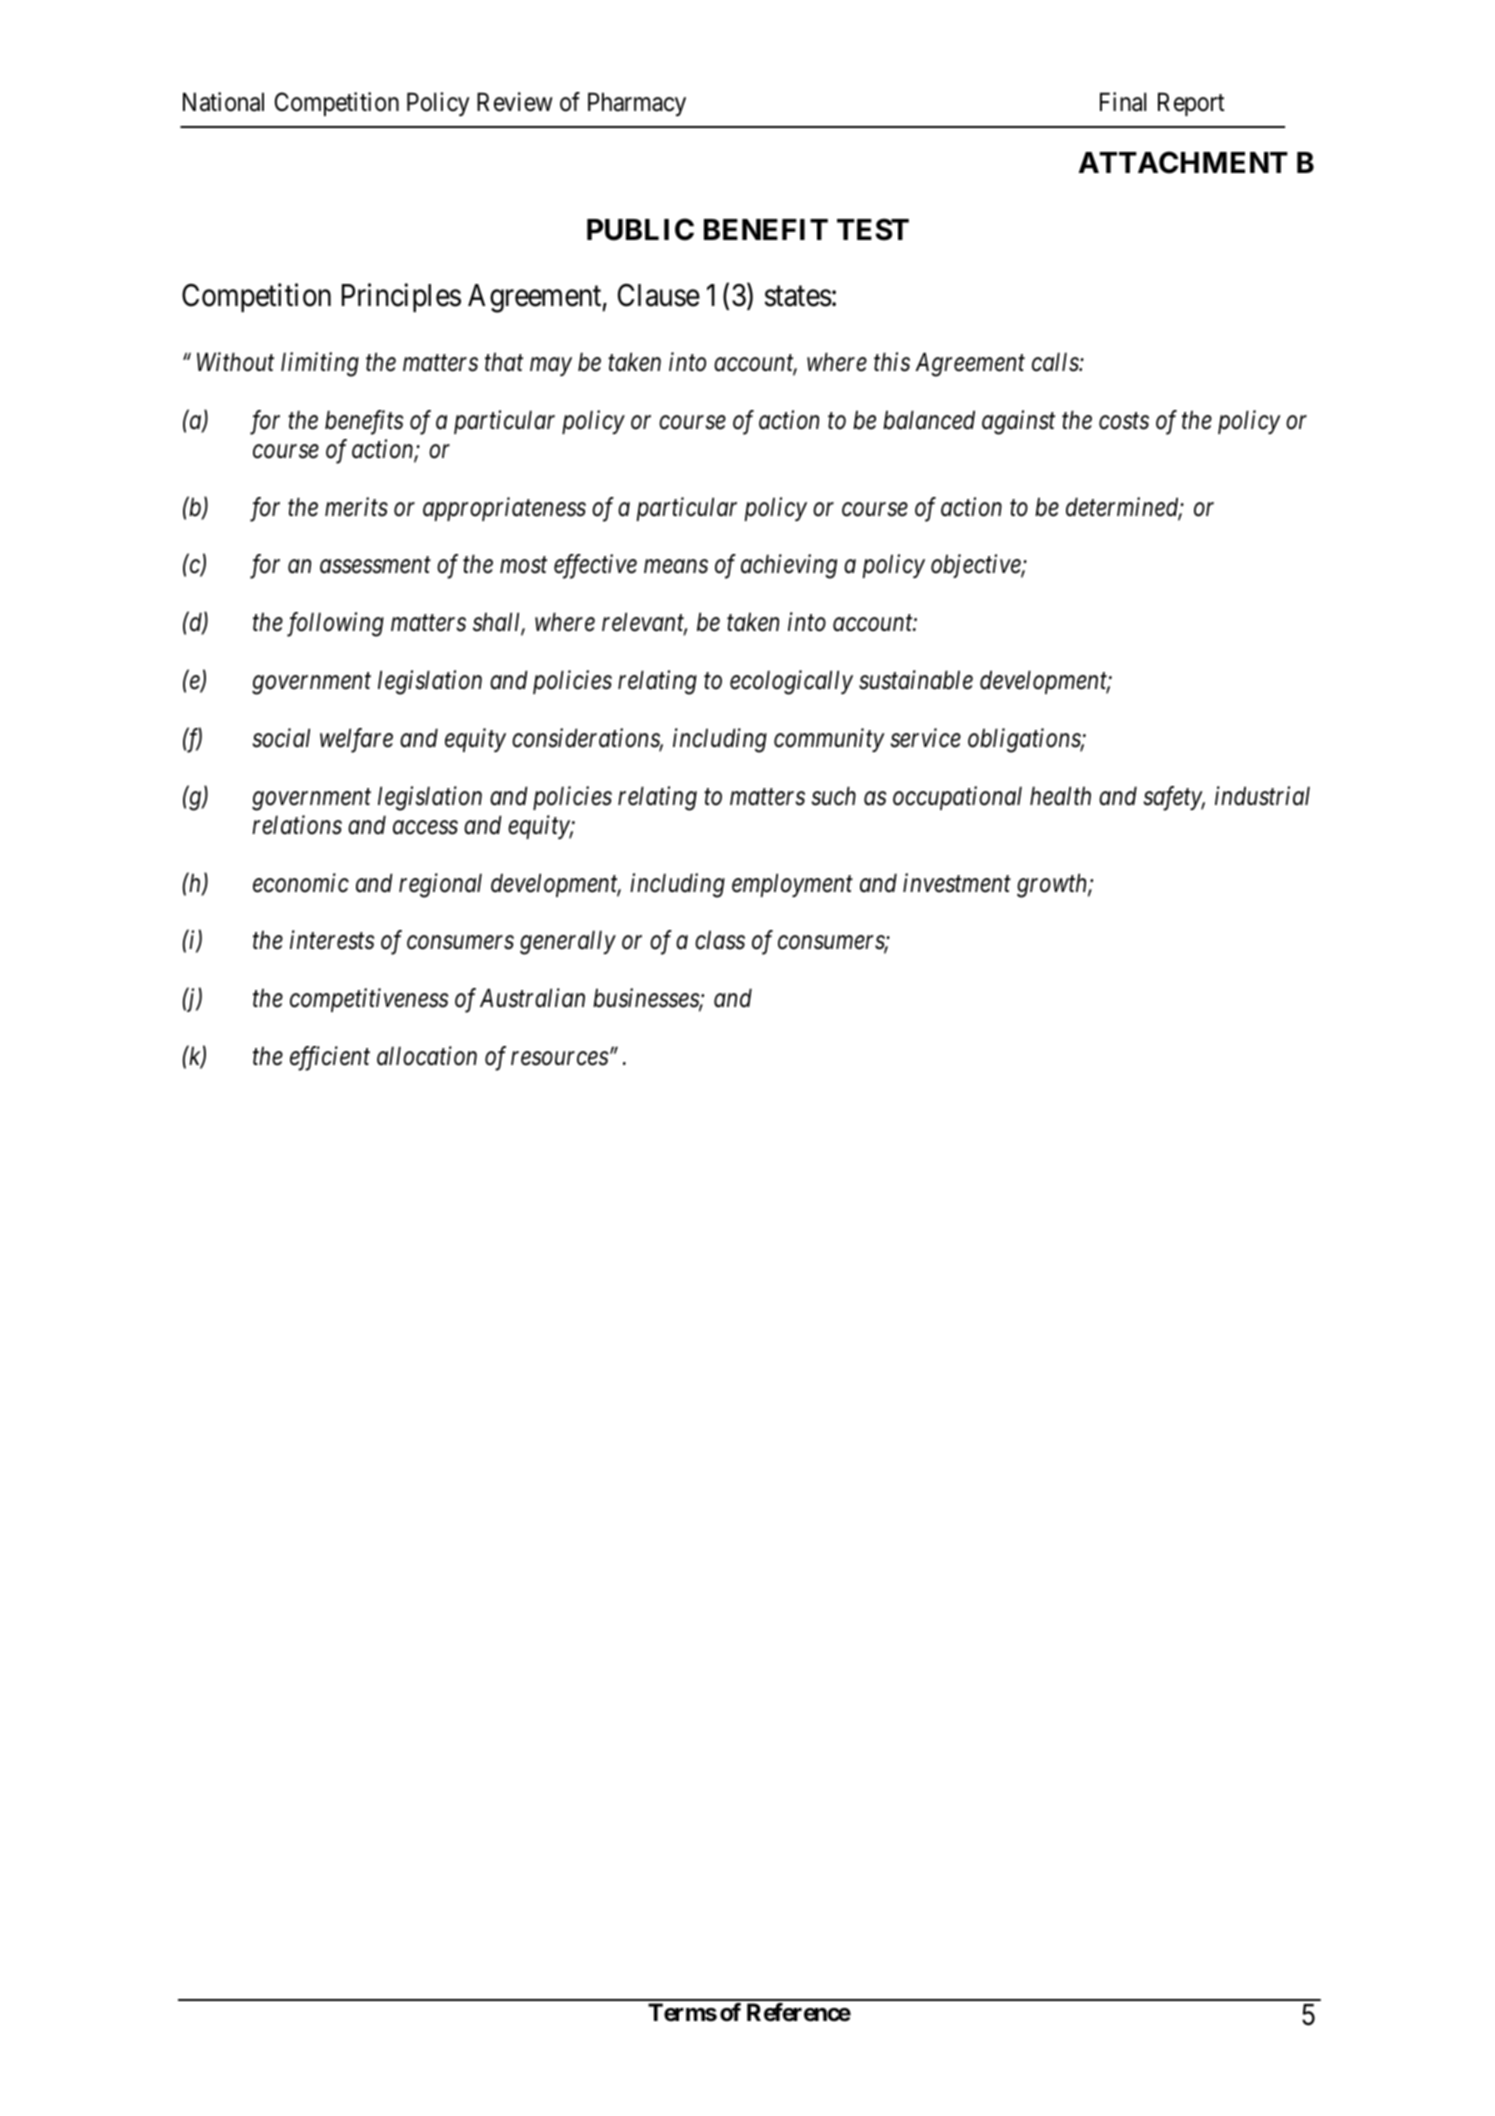 The image size is (1495, 2116). I want to click on costs, so click(1124, 421).
